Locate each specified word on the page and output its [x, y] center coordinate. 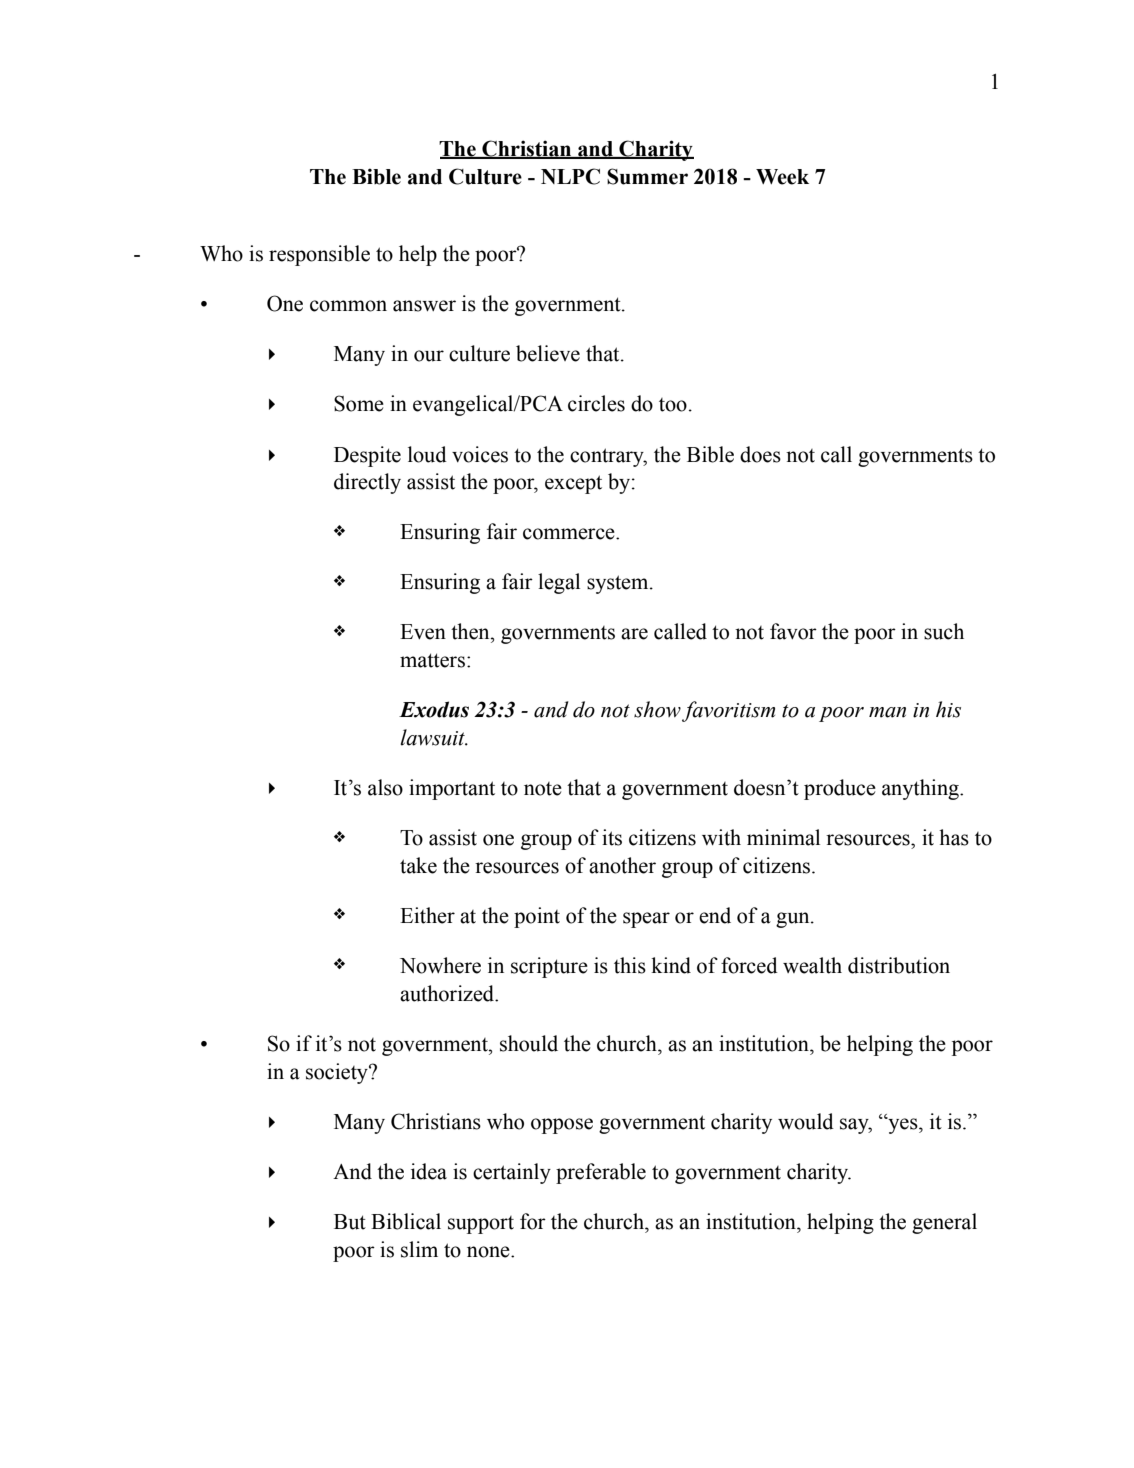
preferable [601, 1173]
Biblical [406, 1221]
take [418, 865]
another [622, 865]
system [619, 584]
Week [782, 177]
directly [367, 483]
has [954, 837]
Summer [647, 176]
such [944, 631]
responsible [319, 255]
